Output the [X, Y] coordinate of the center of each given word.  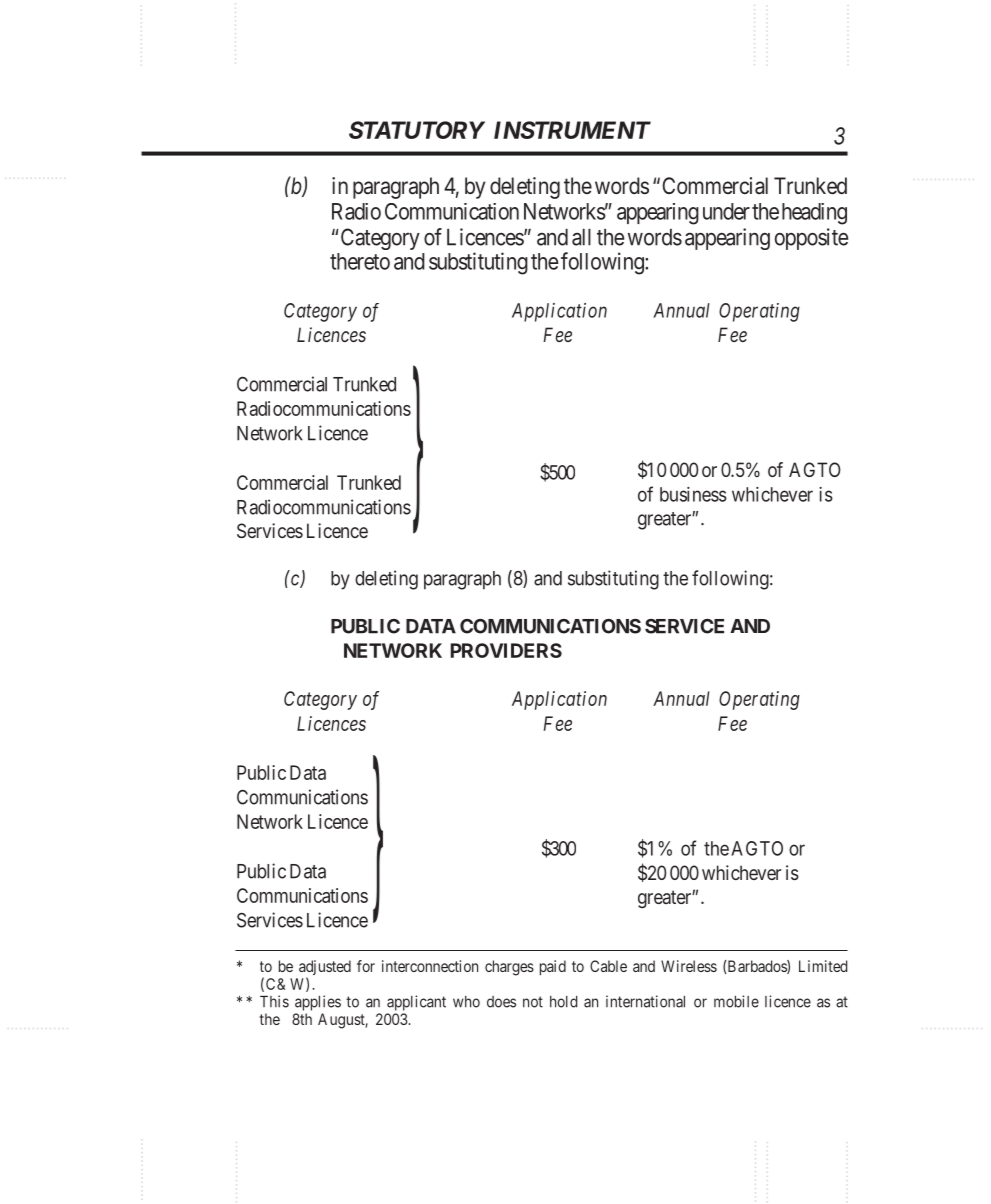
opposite [811, 239]
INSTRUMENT [572, 130]
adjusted [325, 969]
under [726, 211]
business [693, 494]
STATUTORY [417, 130]
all [581, 237]
